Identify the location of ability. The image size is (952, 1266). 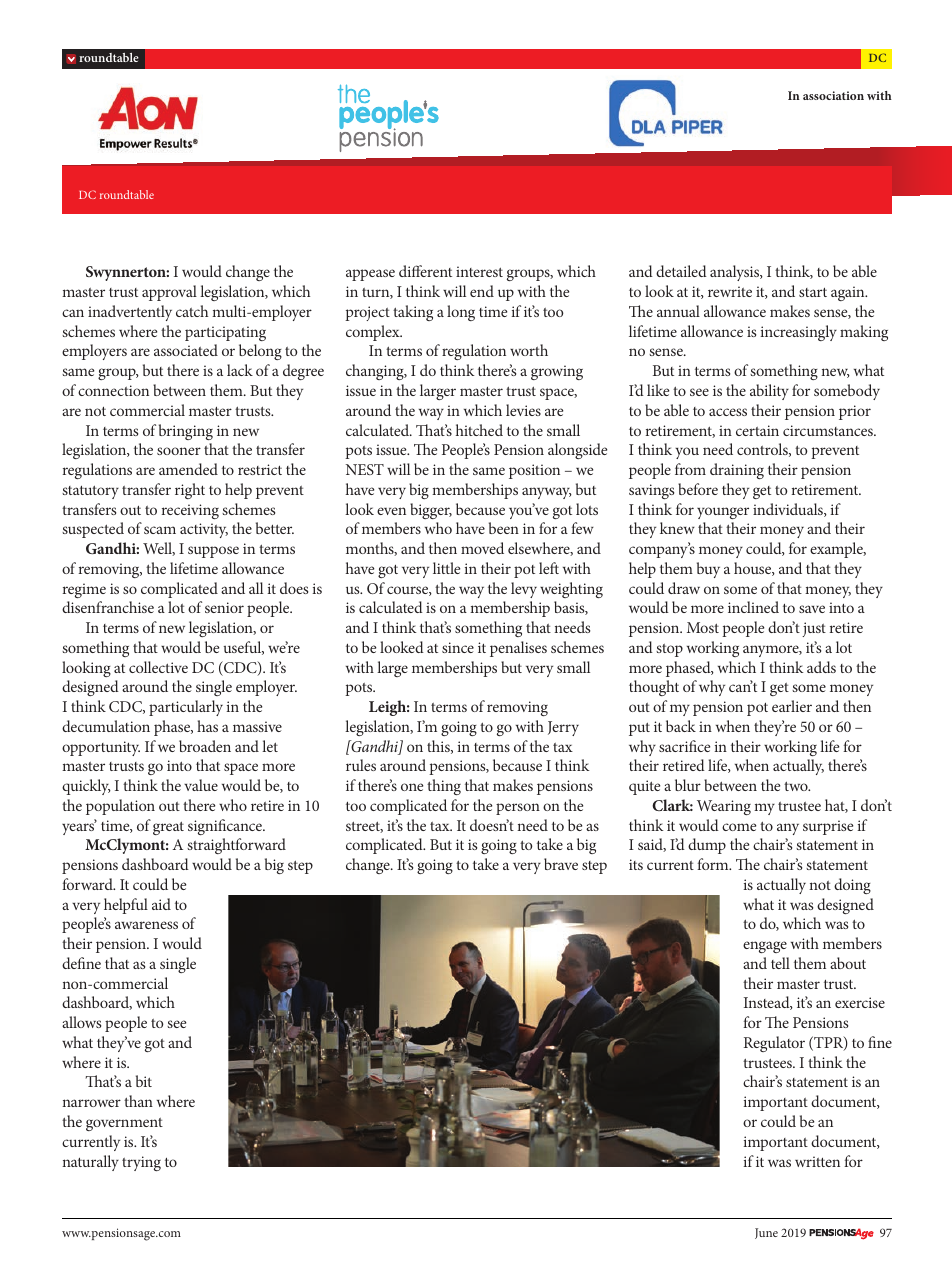
(769, 392).
